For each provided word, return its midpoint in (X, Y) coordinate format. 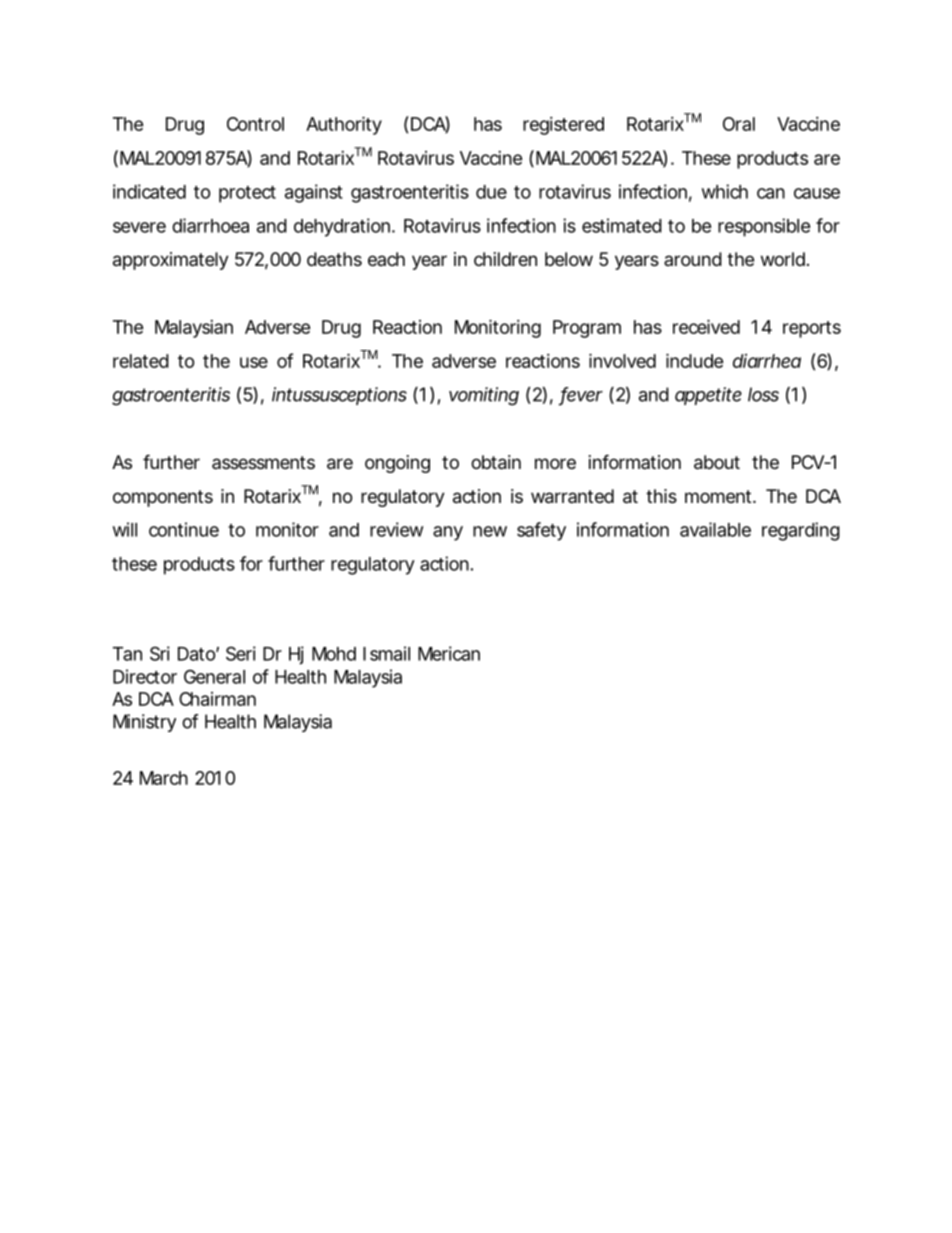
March (164, 778)
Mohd (334, 654)
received (706, 326)
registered (563, 126)
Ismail (386, 653)
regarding (801, 531)
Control (255, 124)
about (717, 462)
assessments (263, 462)
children (505, 259)
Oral (739, 124)
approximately (171, 261)
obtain (496, 462)
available (715, 529)
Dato (197, 654)
